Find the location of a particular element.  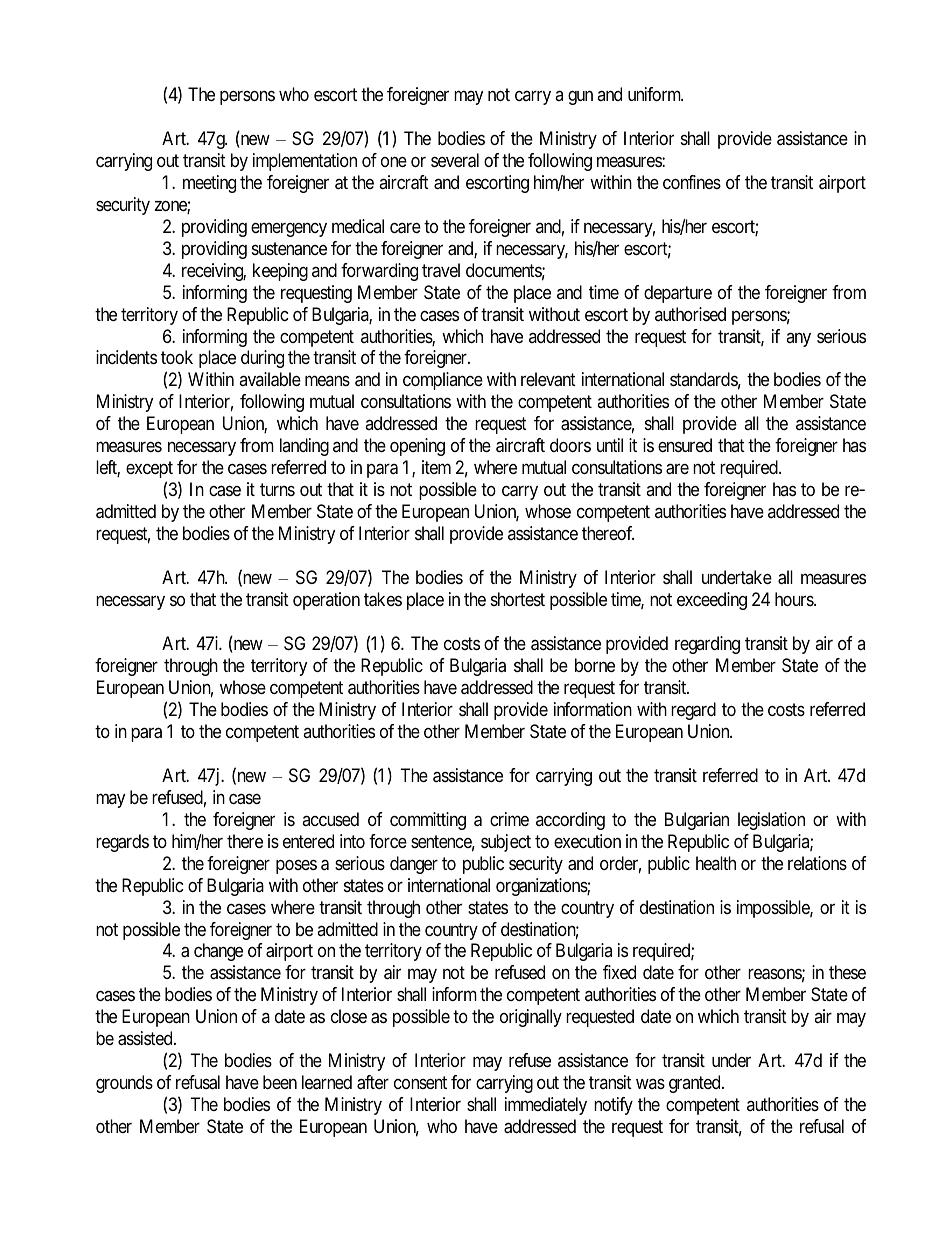

shortest is located at coordinates (518, 599).
